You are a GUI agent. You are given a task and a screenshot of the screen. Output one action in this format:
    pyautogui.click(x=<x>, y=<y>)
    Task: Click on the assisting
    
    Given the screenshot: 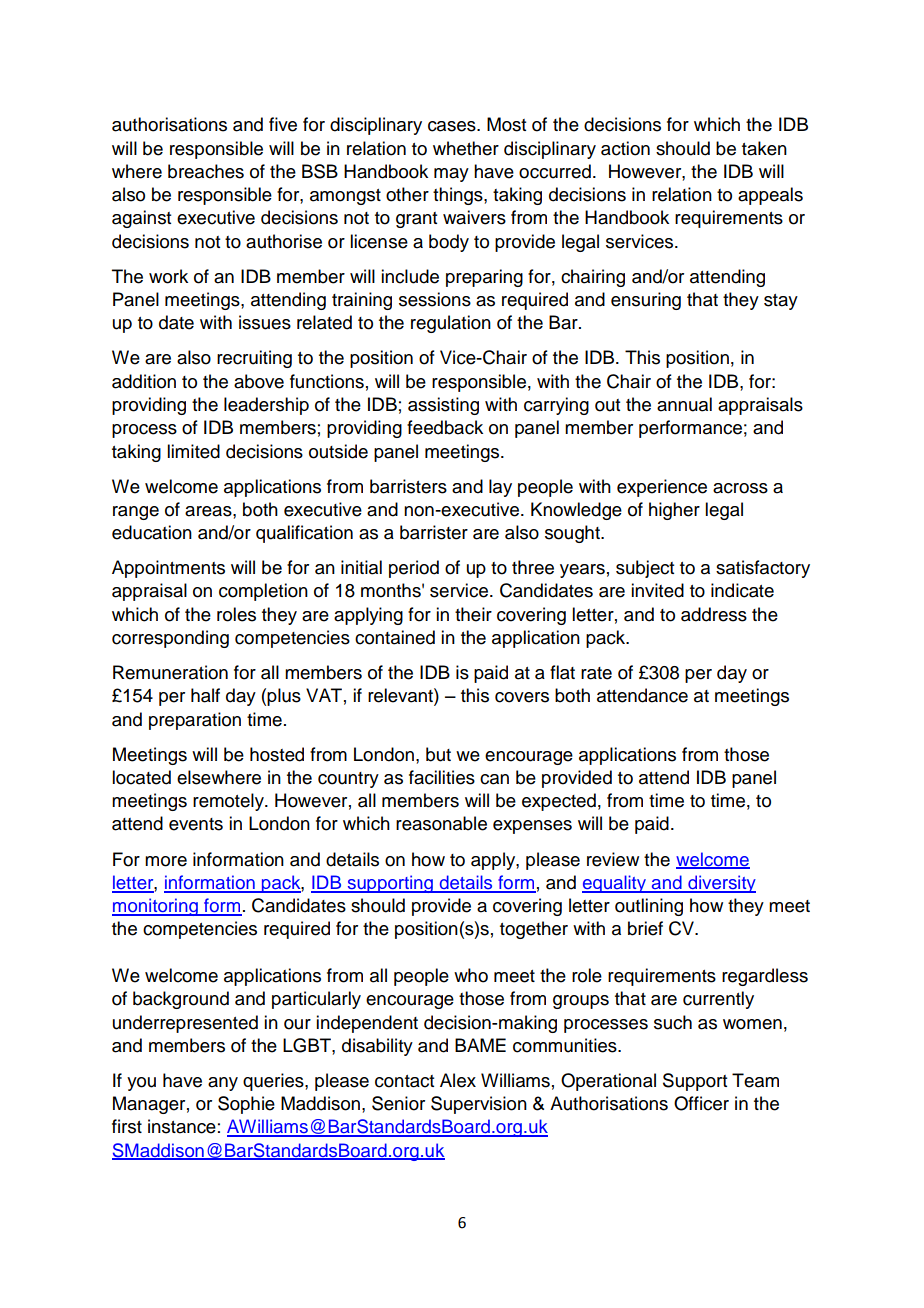 What is the action you would take?
    pyautogui.click(x=443, y=406)
